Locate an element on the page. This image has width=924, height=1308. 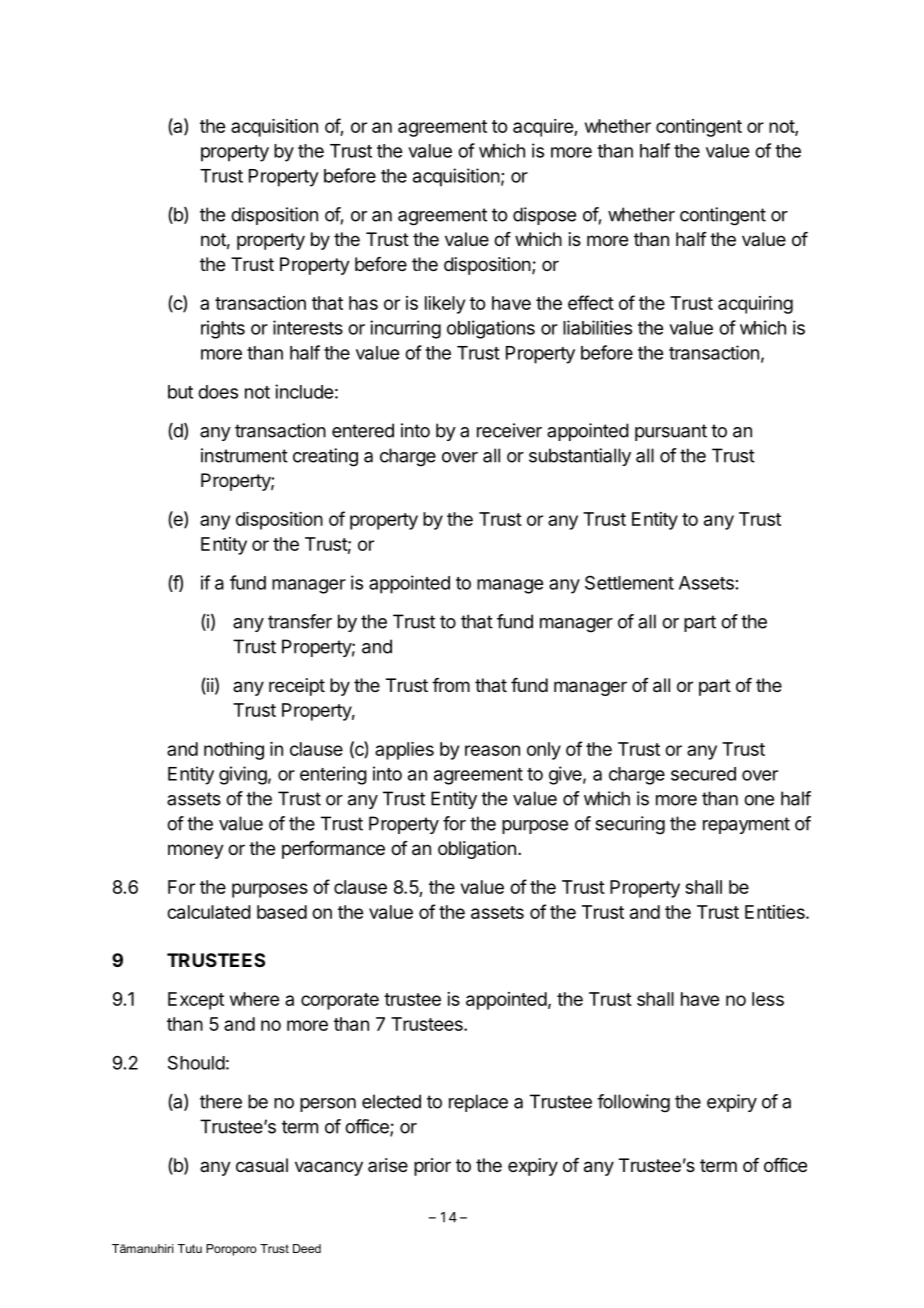
rights is located at coordinates (223, 329).
